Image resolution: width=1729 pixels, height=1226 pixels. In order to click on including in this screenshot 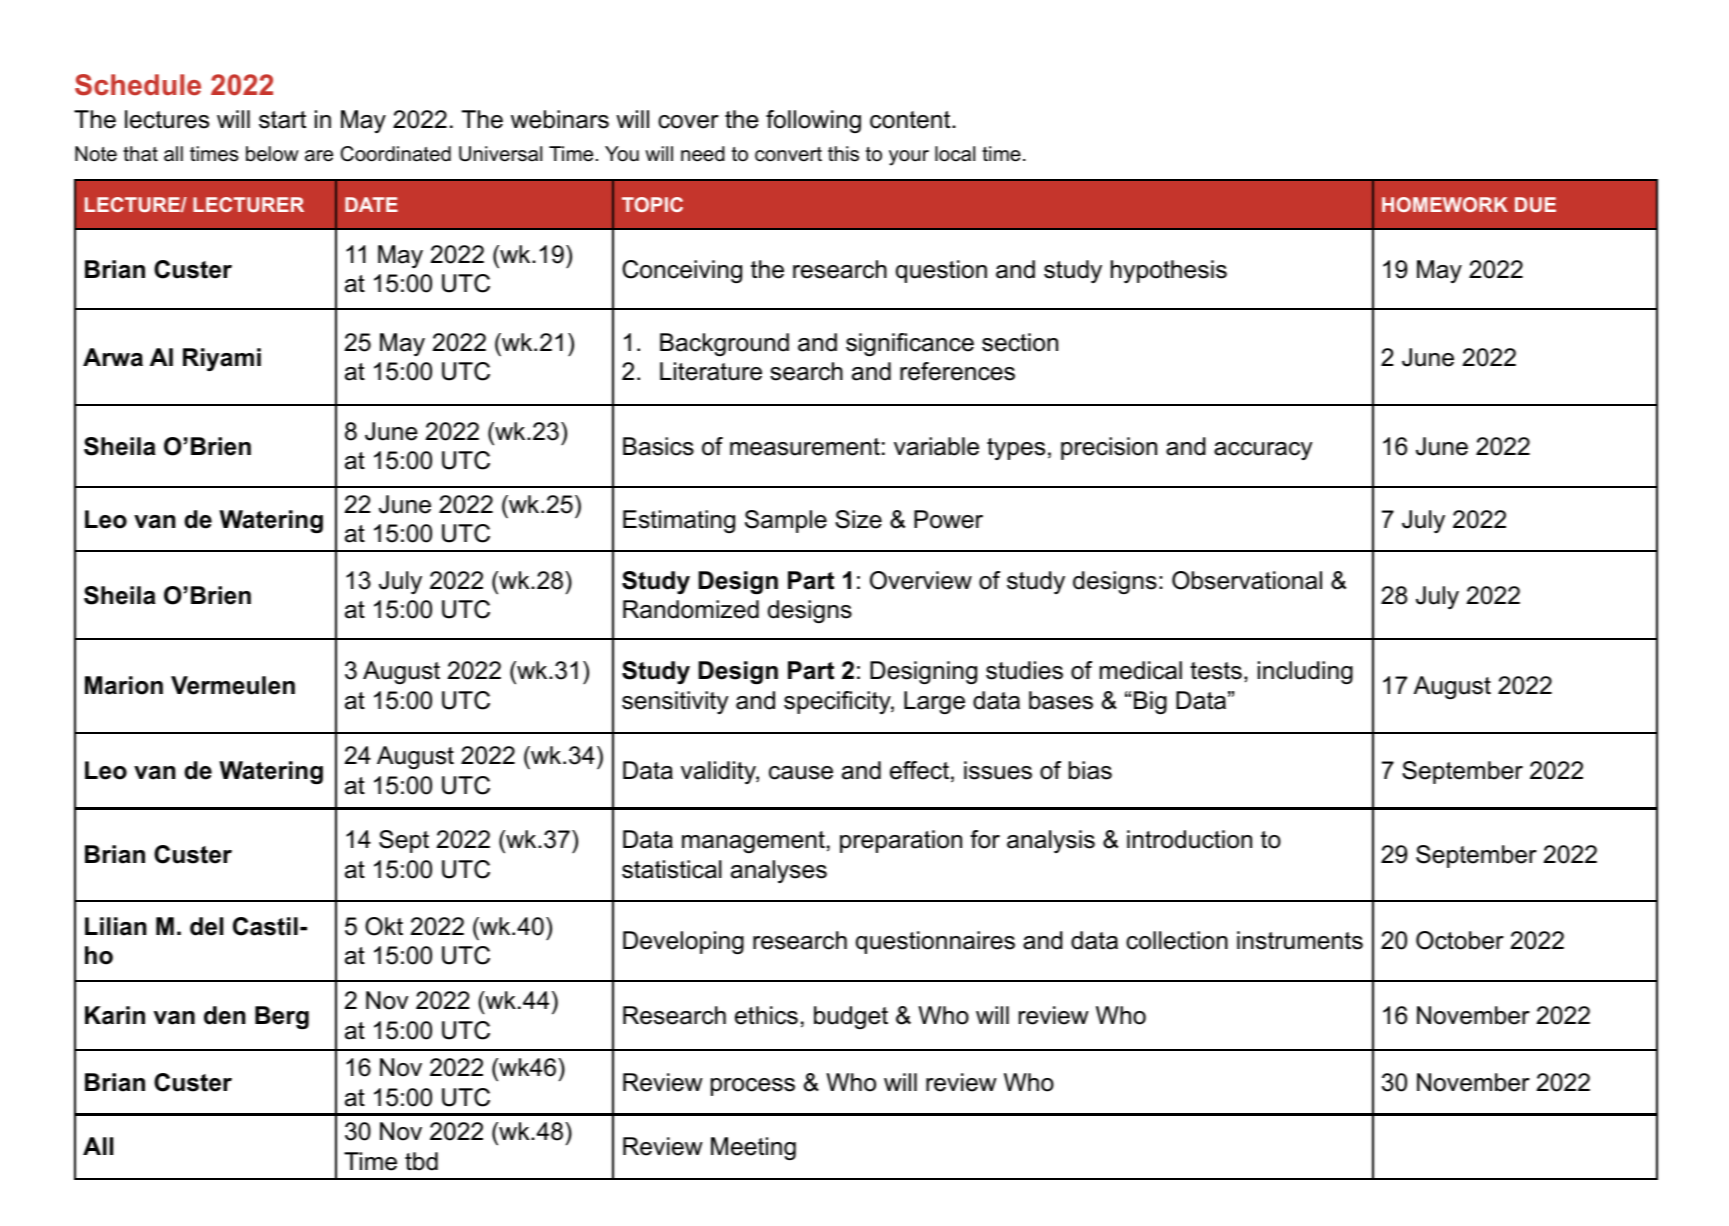, I will do `click(1305, 672)`.
